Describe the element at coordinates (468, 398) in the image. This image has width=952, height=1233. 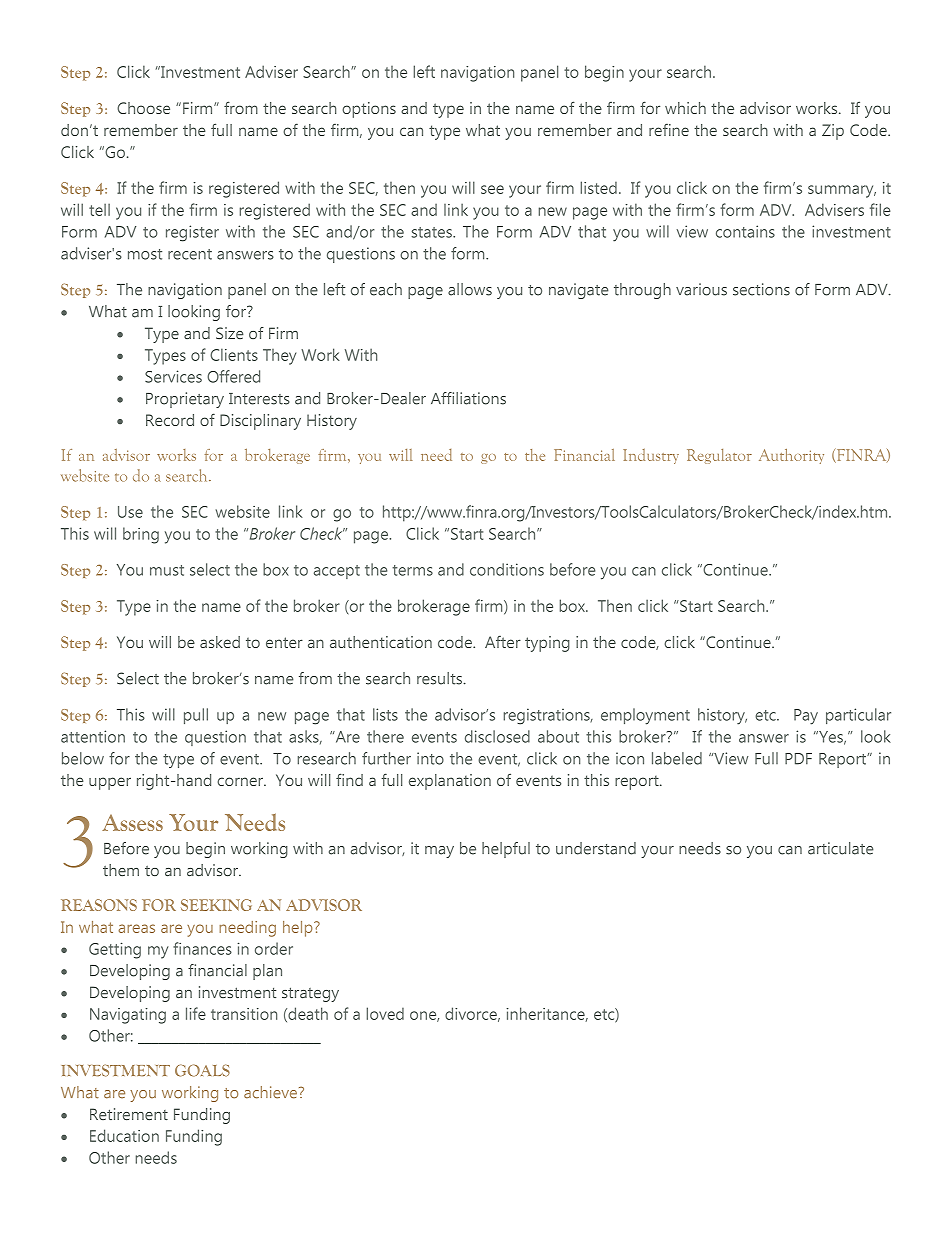
I see `Affiliations` at that location.
